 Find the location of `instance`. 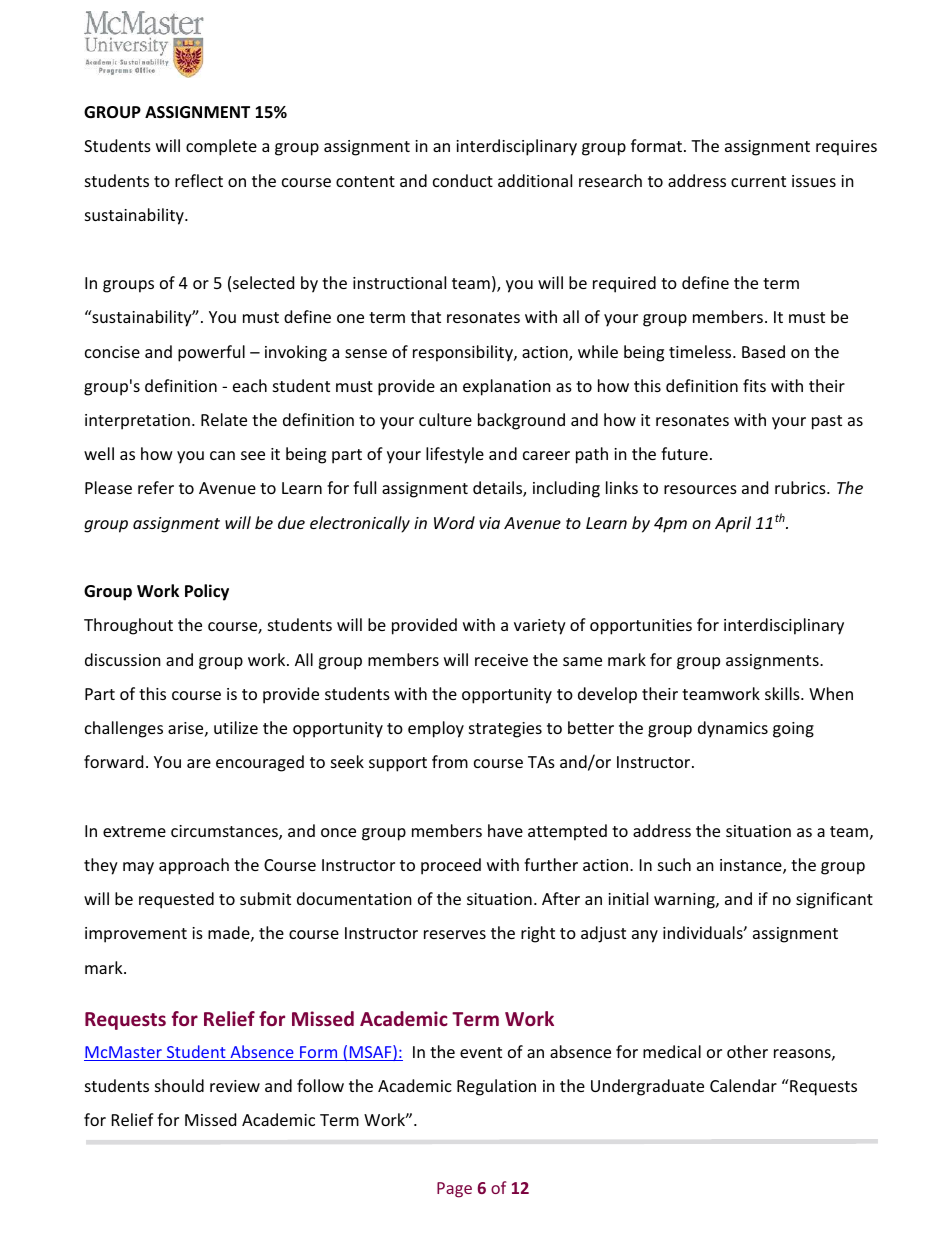

instance is located at coordinates (752, 866).
